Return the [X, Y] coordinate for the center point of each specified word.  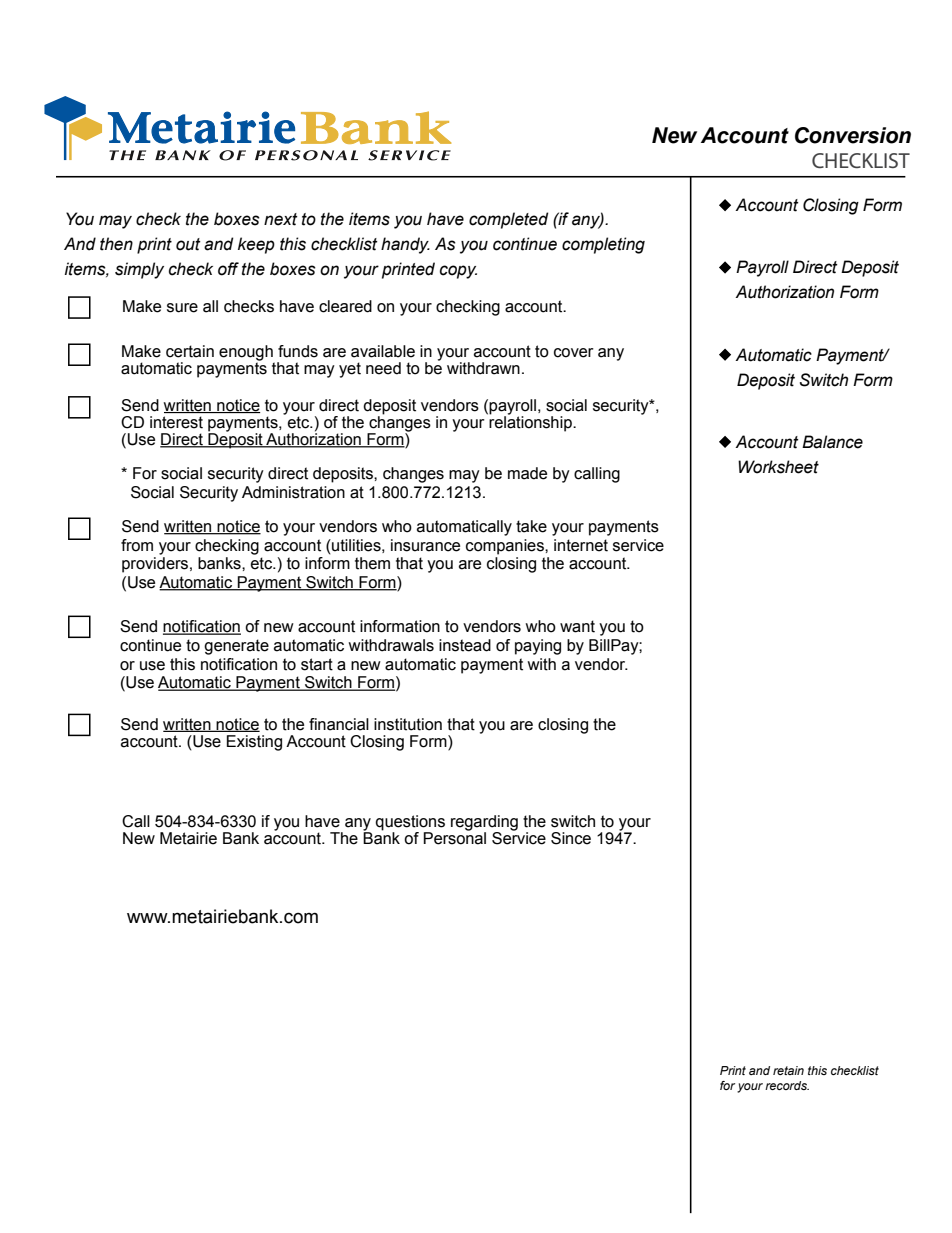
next [281, 219]
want [577, 626]
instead [465, 645]
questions [410, 823]
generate [236, 647]
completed [508, 220]
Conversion [853, 135]
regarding [484, 824]
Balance [832, 442]
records [787, 1085]
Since [571, 838]
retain [788, 1070]
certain [190, 351]
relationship [531, 423]
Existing [254, 743]
